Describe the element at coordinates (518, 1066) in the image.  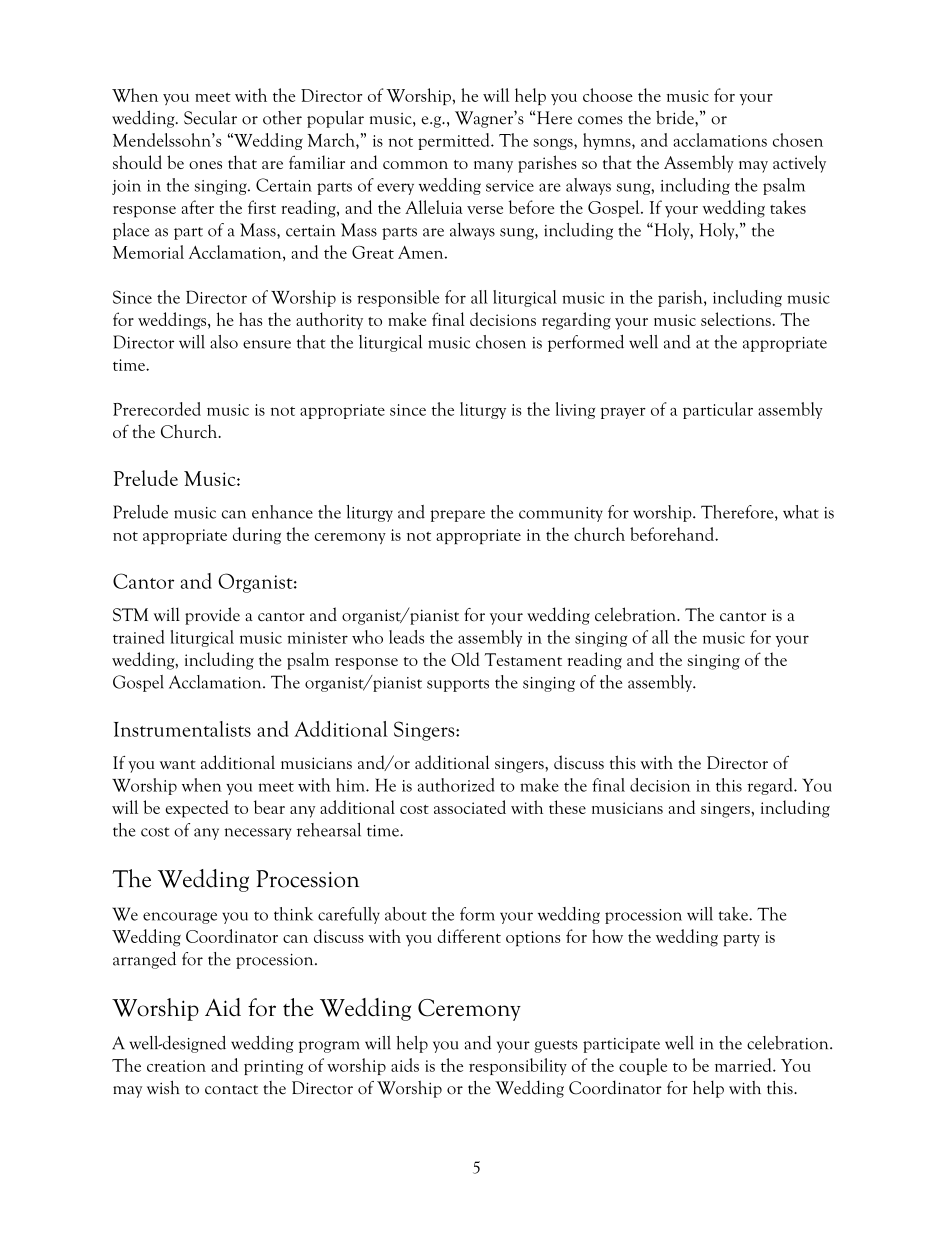
I see `responsibility` at that location.
